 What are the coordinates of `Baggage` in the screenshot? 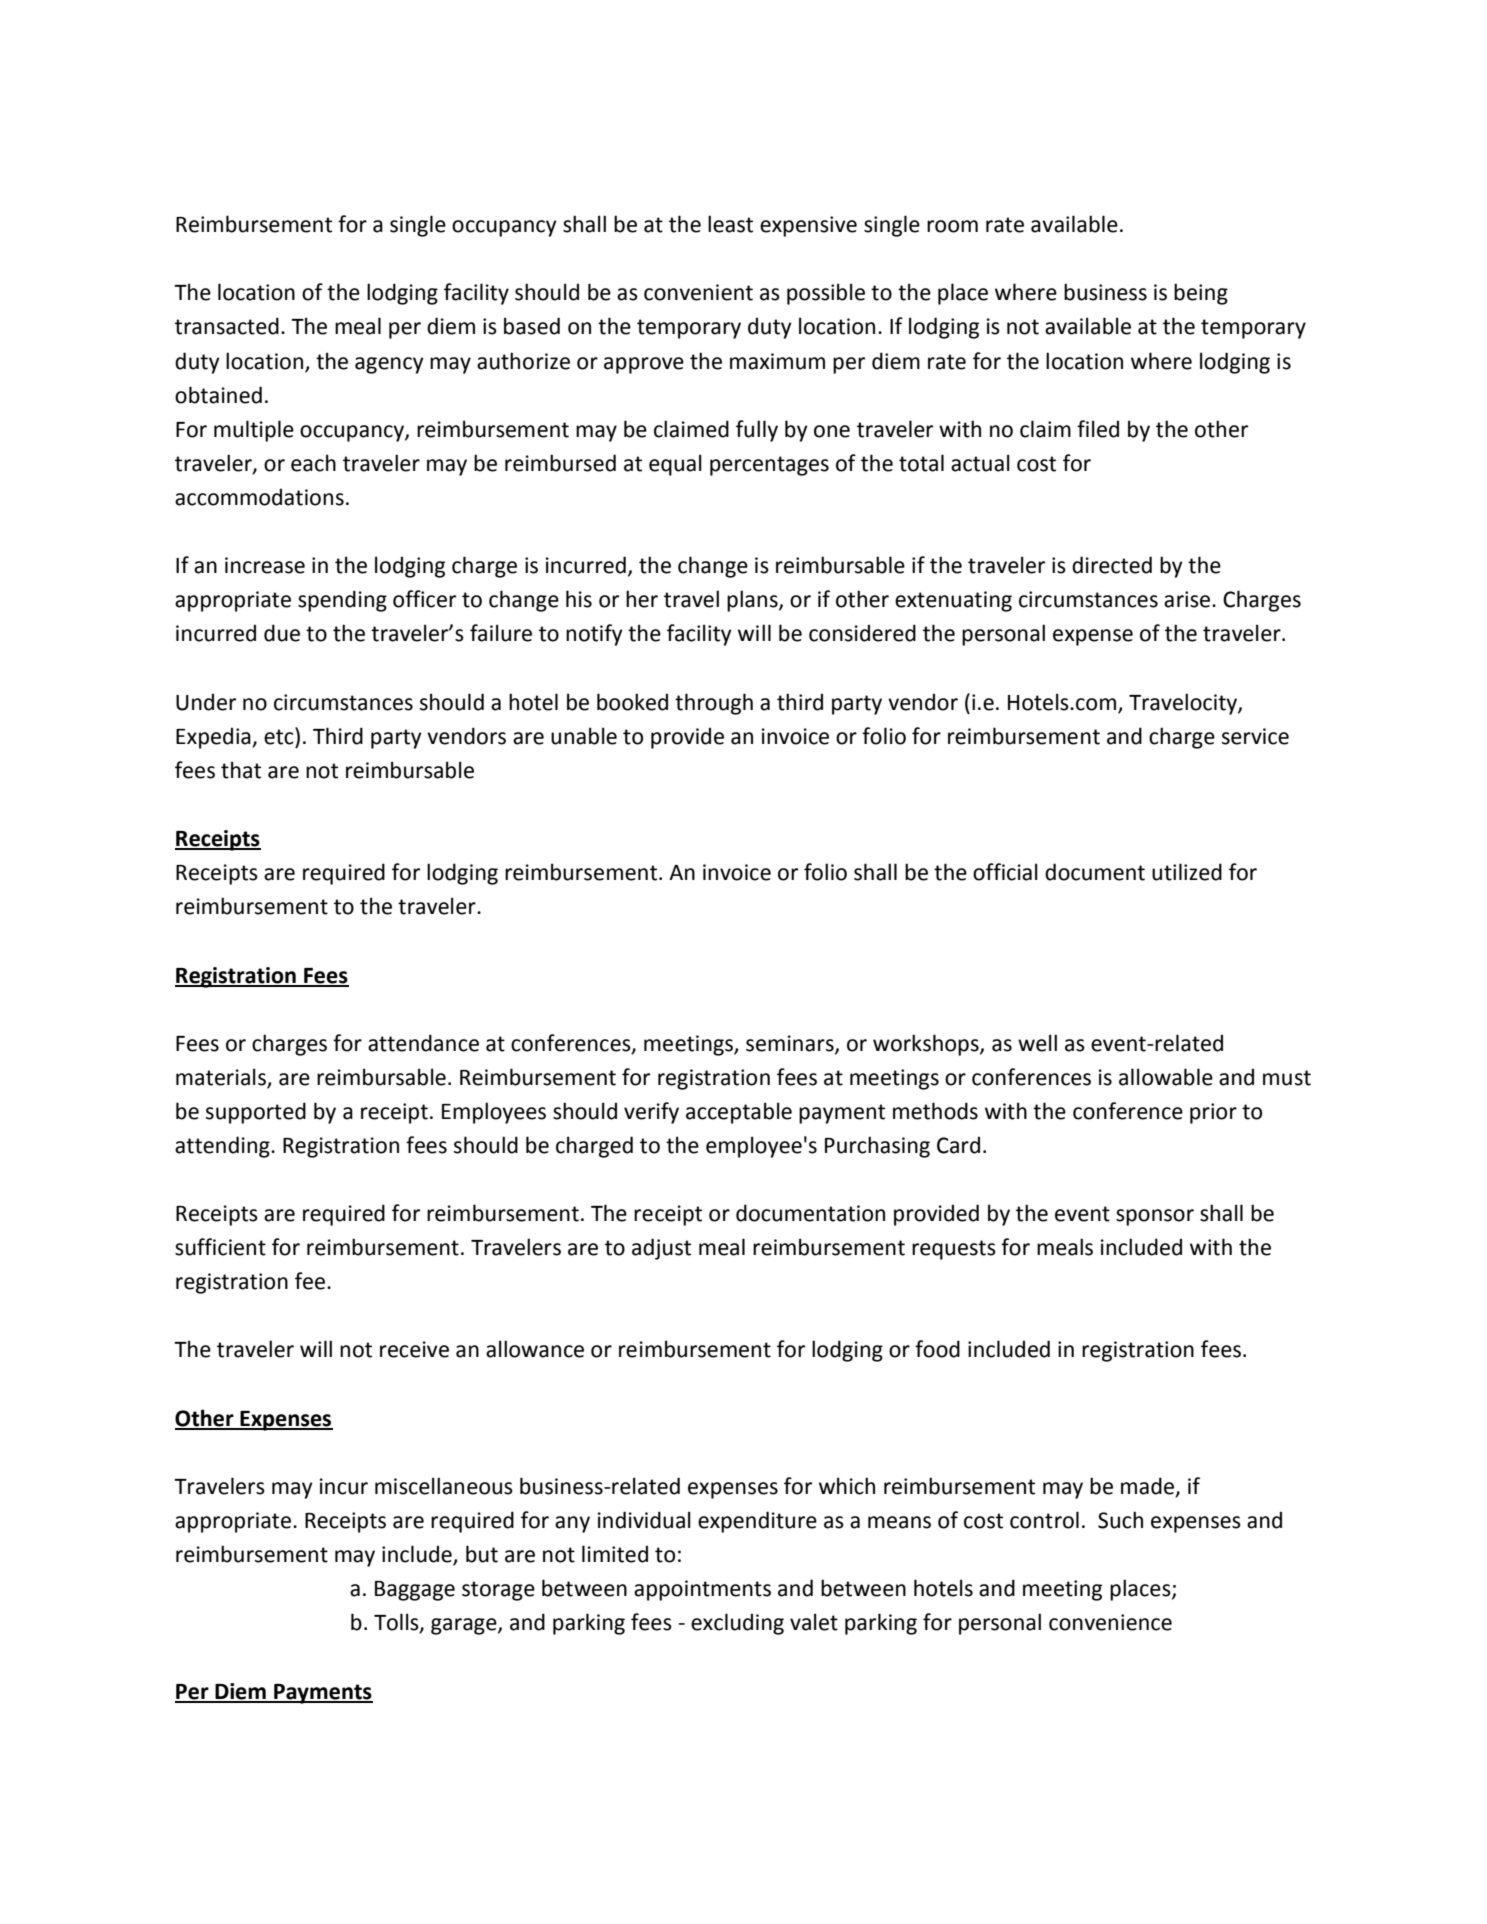 It's located at (415, 1591).
